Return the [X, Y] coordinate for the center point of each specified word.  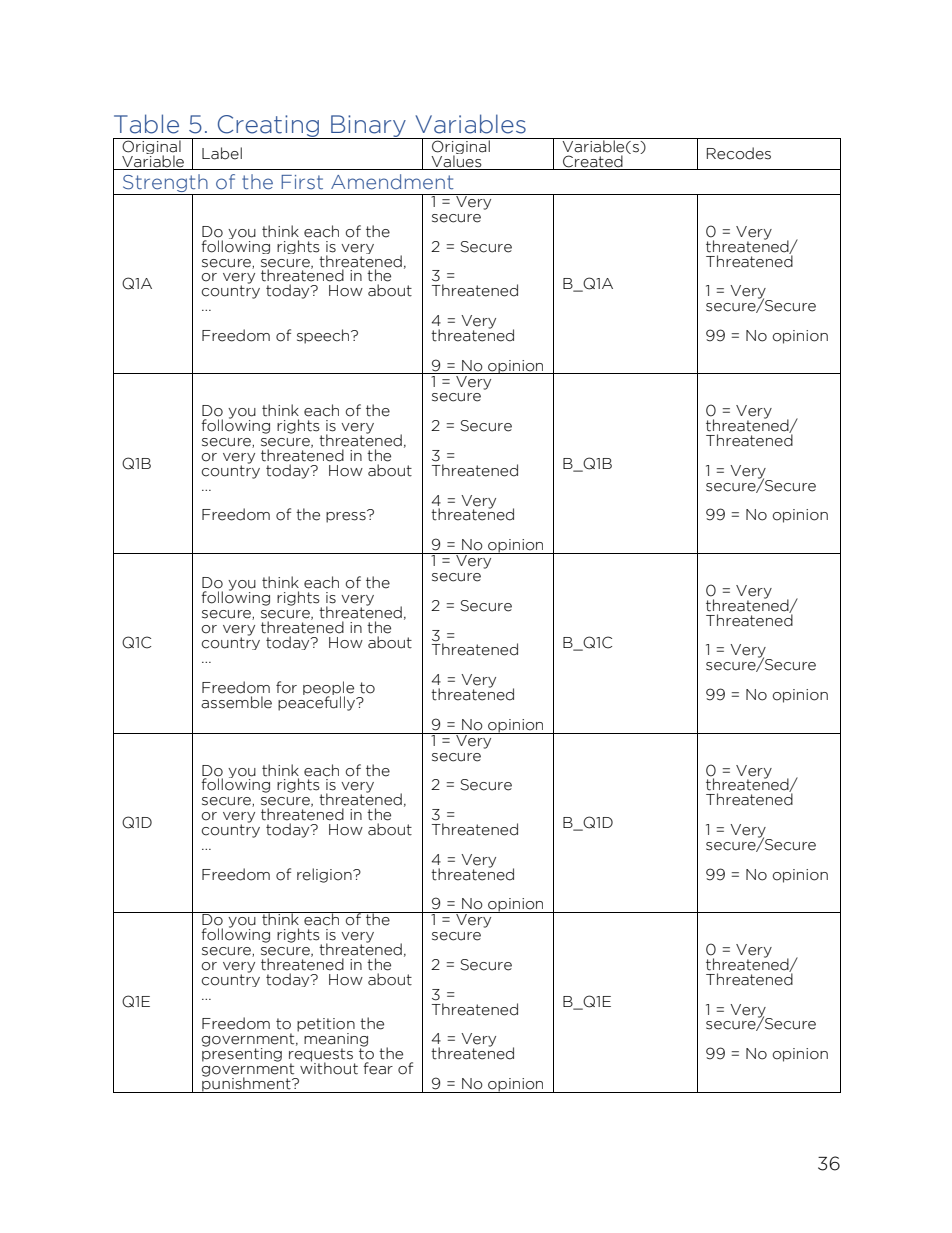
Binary [368, 127]
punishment [246, 1084]
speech [324, 336]
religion [325, 875]
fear [378, 1068]
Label [222, 153]
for [286, 687]
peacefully [317, 702]
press [347, 516]
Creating [269, 127]
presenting [242, 1054]
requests [322, 1056]
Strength [165, 184]
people [328, 689]
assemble [236, 702]
